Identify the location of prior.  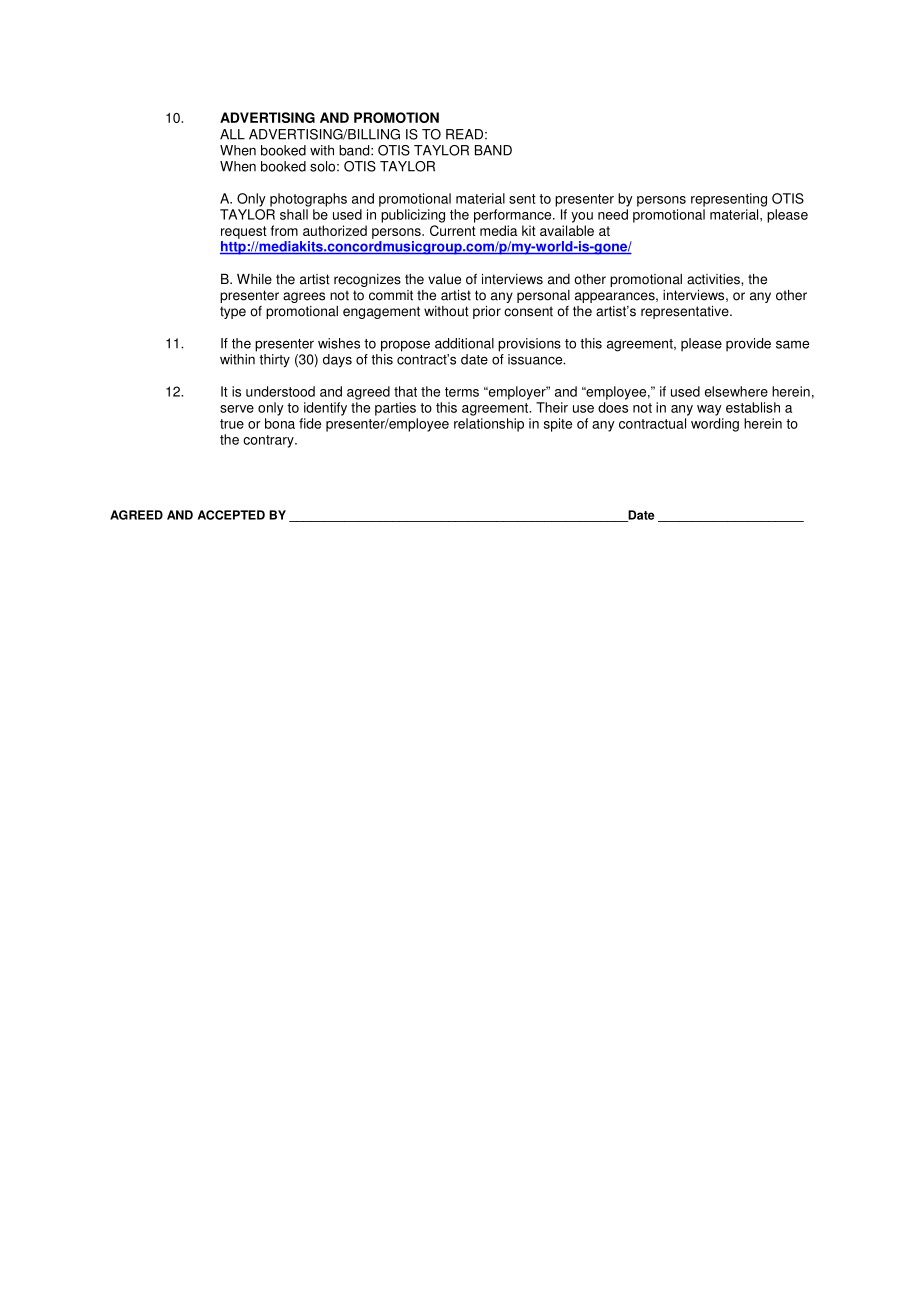
(487, 312).
